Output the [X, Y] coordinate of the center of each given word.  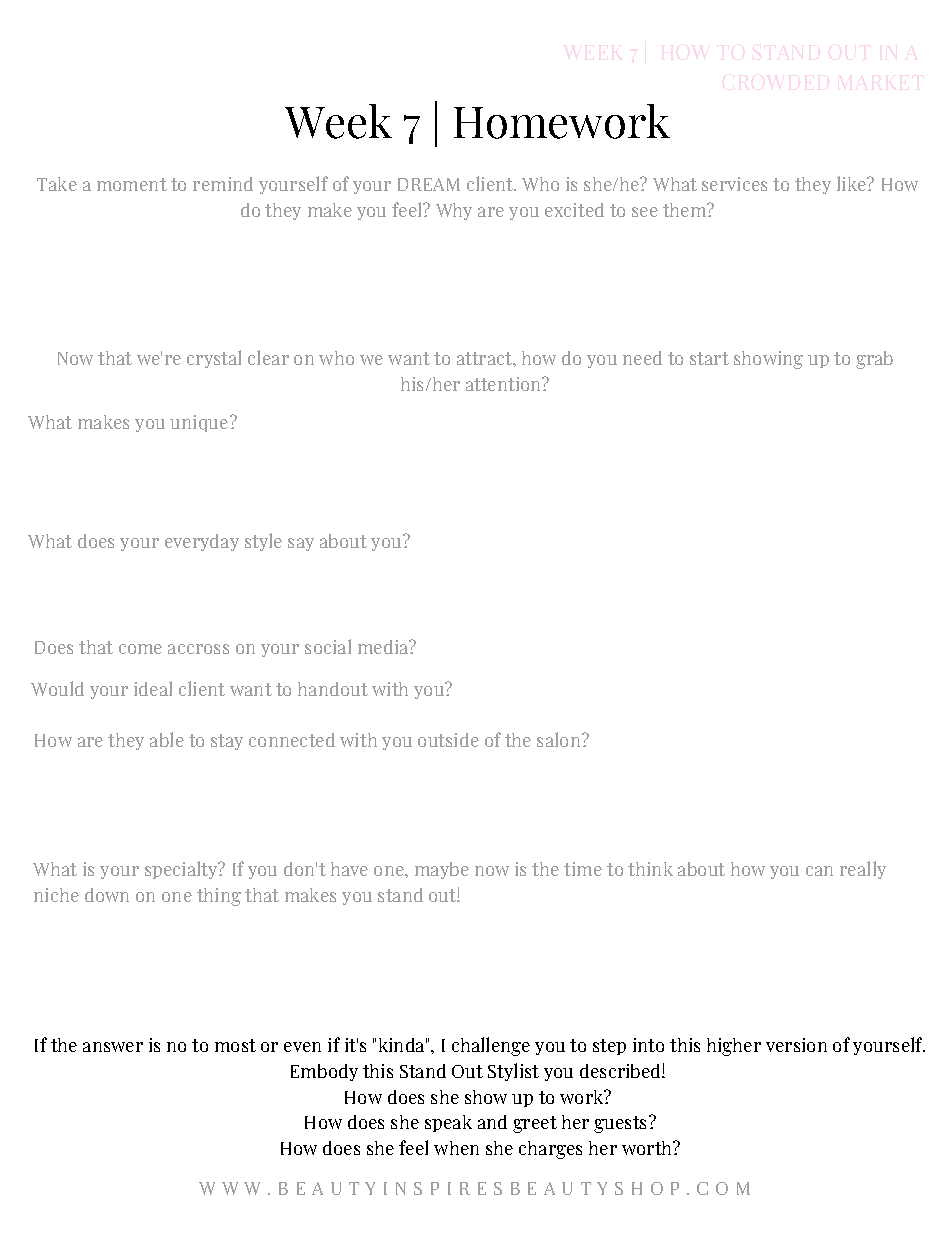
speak [448, 1123]
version [796, 1045]
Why [454, 211]
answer [113, 1047]
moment [132, 184]
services [734, 184]
